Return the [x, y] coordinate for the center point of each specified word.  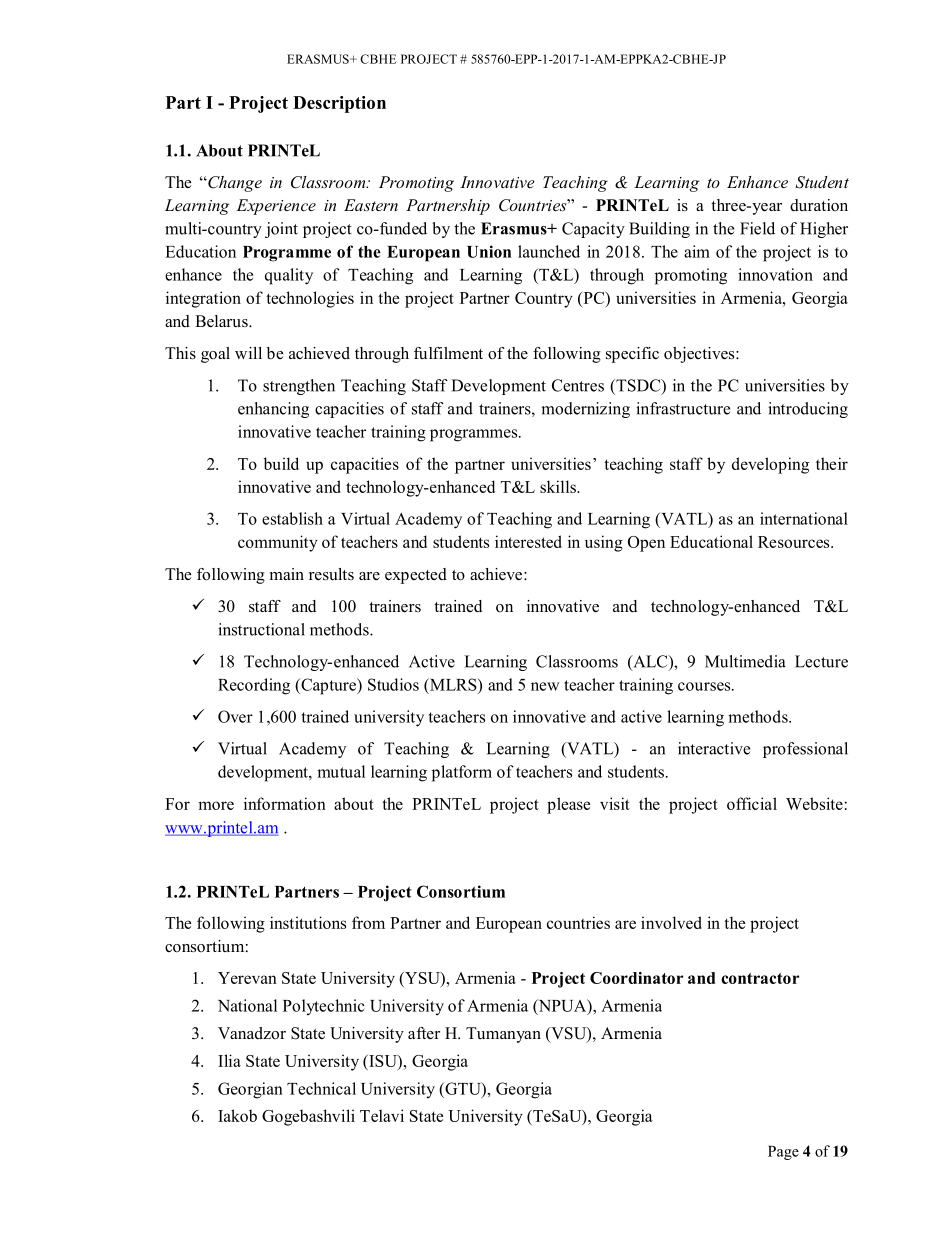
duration [819, 205]
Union [489, 251]
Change [234, 184]
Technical [321, 1088]
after [424, 1033]
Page [783, 1152]
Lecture [821, 661]
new [545, 686]
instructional [261, 629]
